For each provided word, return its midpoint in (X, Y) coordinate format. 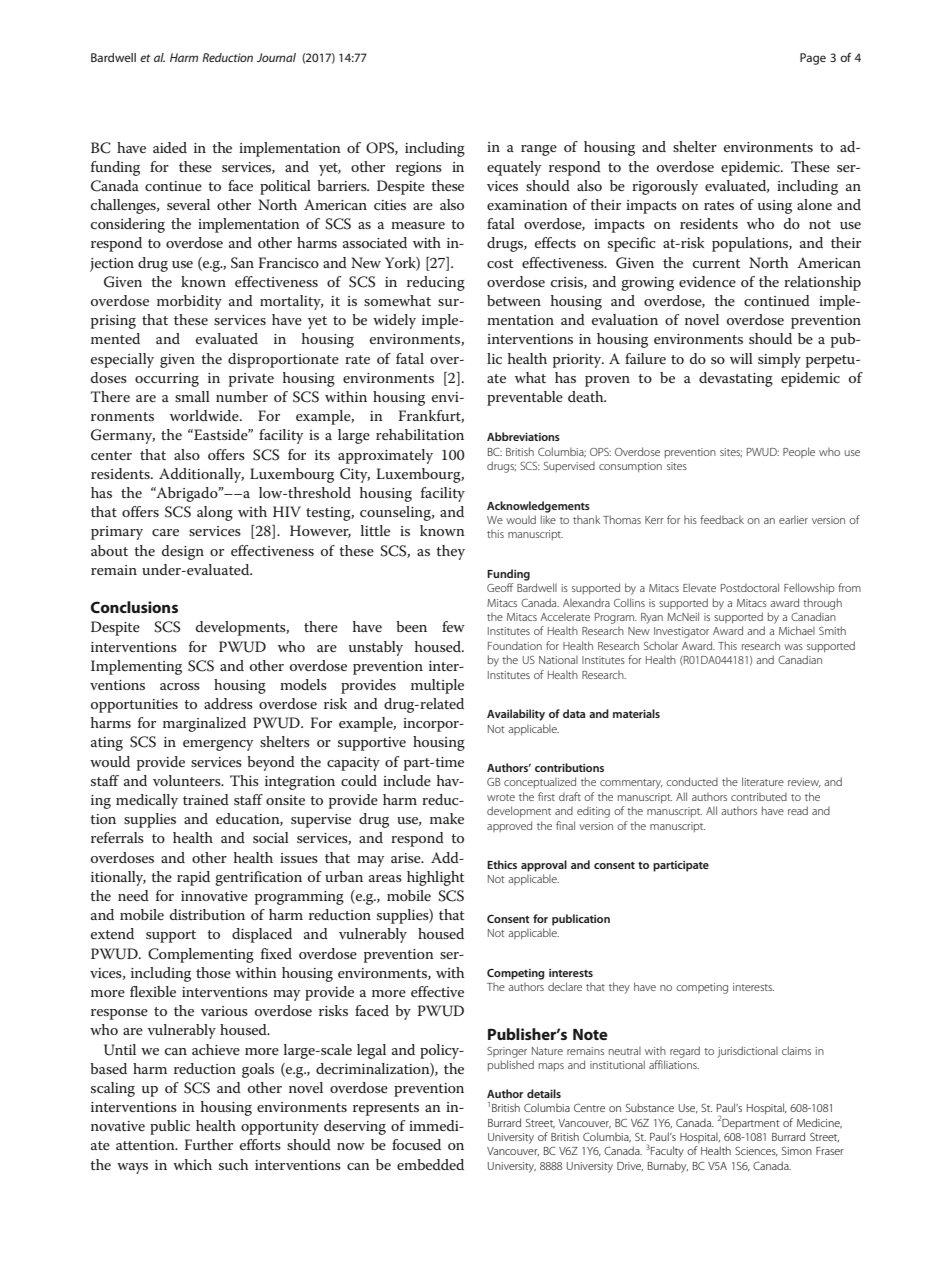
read (798, 810)
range (539, 150)
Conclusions (134, 607)
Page (813, 59)
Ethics (502, 864)
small (192, 396)
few (453, 626)
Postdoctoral (750, 587)
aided (170, 147)
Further (209, 1144)
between (514, 300)
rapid (193, 878)
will (741, 358)
